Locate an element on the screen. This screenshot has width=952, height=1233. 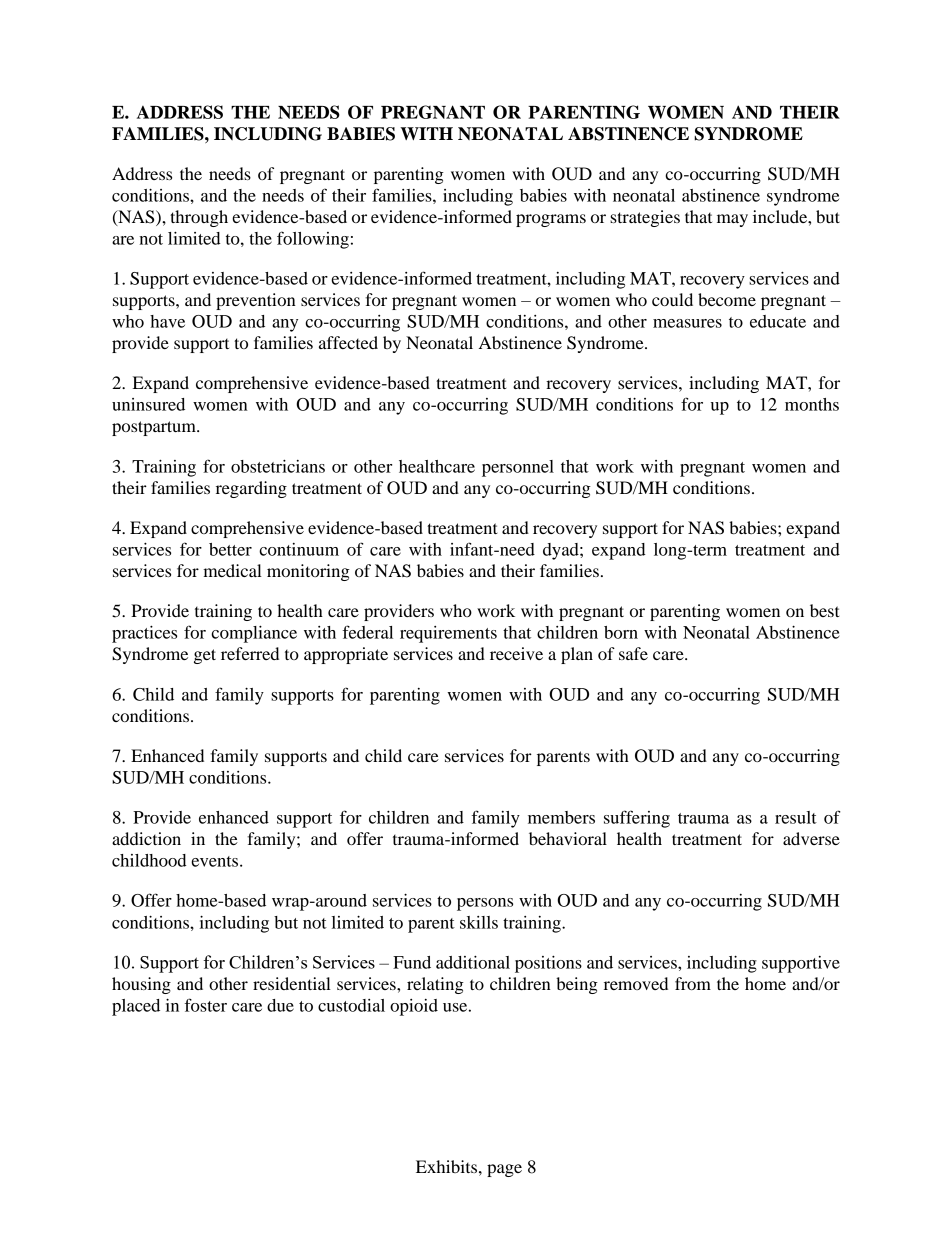
may is located at coordinates (732, 220).
